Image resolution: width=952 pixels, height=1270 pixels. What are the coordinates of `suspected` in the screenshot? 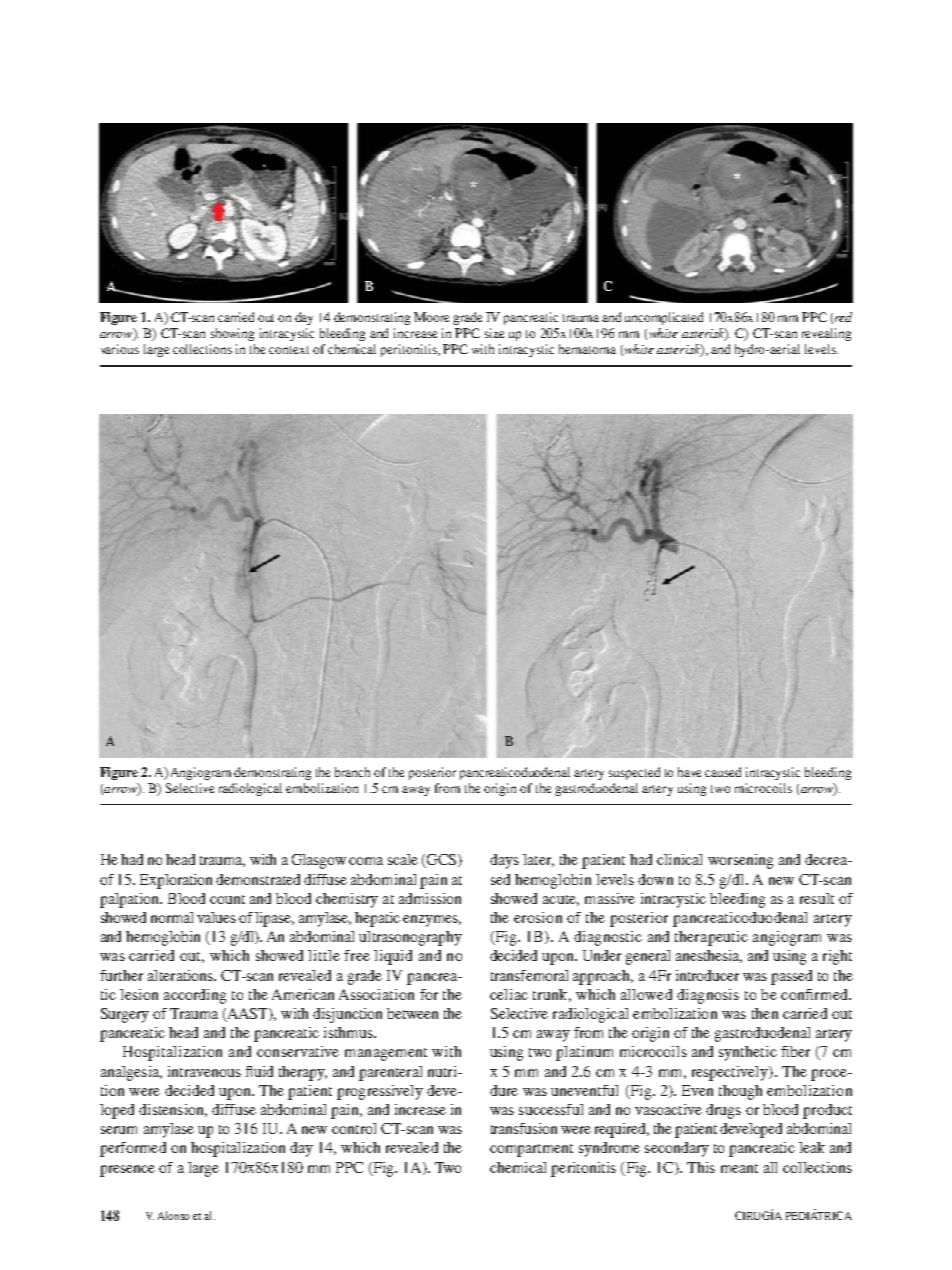 It's located at (634, 773).
